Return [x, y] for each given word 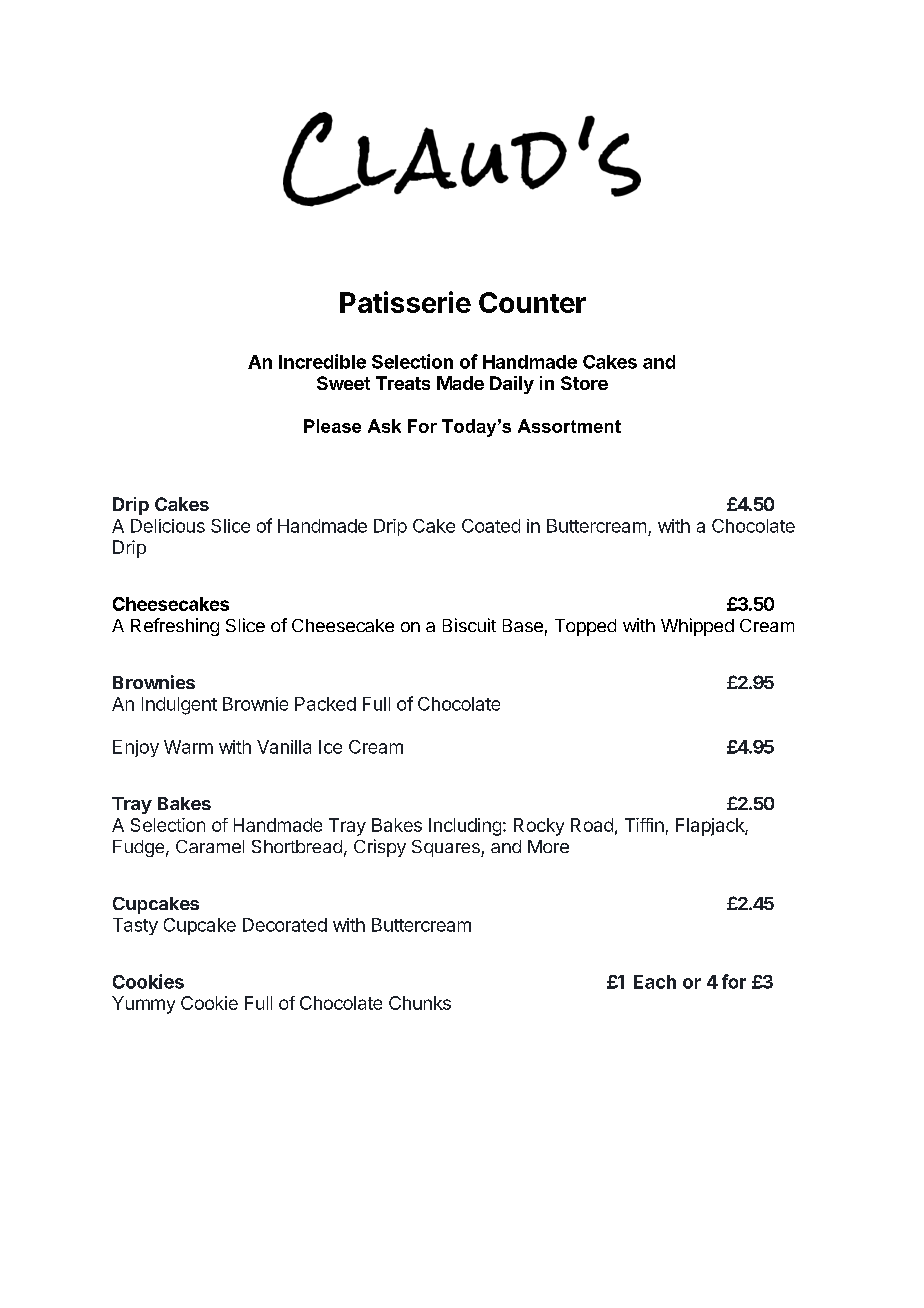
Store [584, 383]
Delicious [168, 526]
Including [465, 827]
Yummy [143, 1005]
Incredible [322, 361]
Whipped [697, 627]
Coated [491, 526]
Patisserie [405, 302]
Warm [188, 747]
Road [592, 825]
